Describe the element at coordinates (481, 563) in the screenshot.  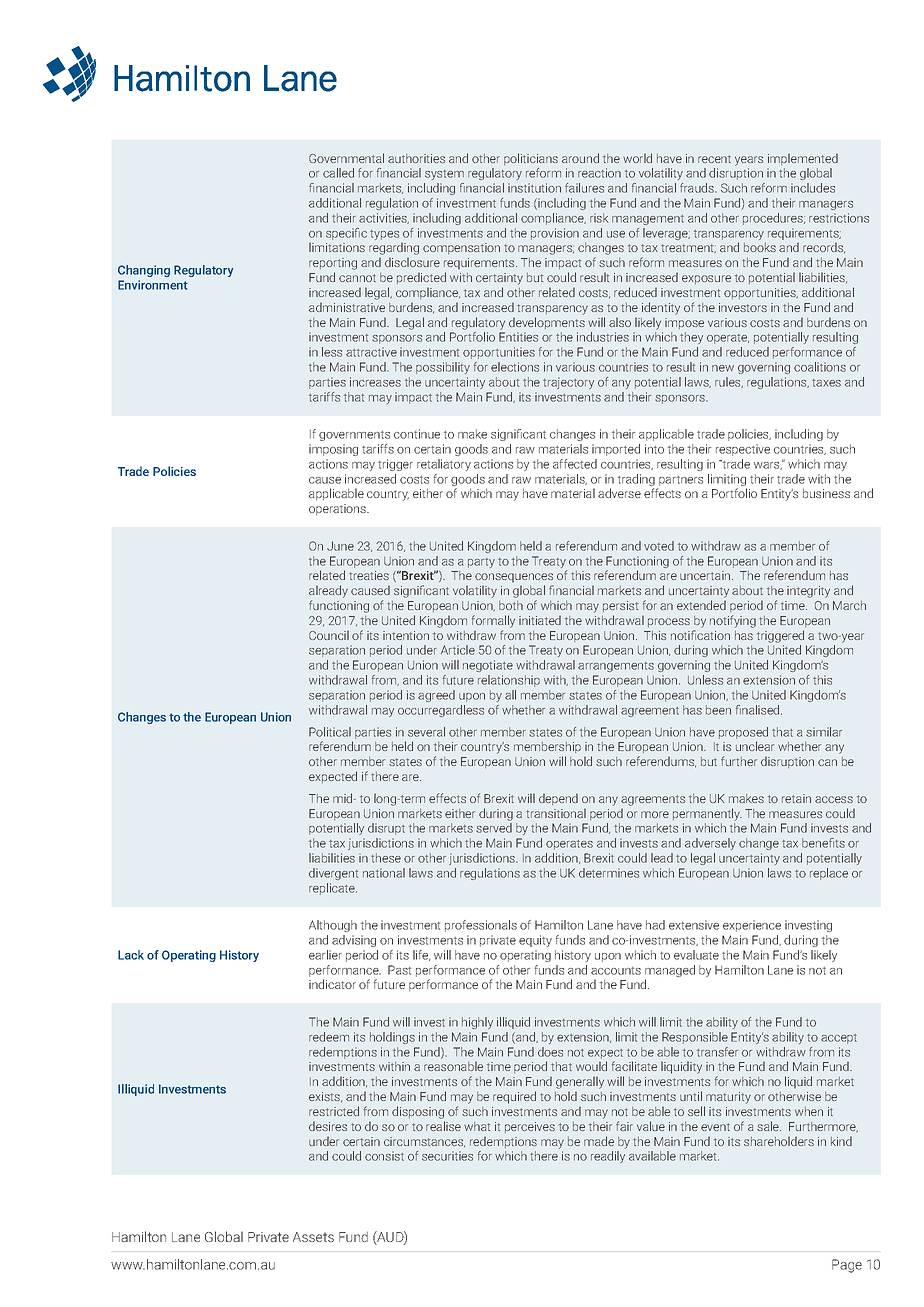
I see `party` at that location.
